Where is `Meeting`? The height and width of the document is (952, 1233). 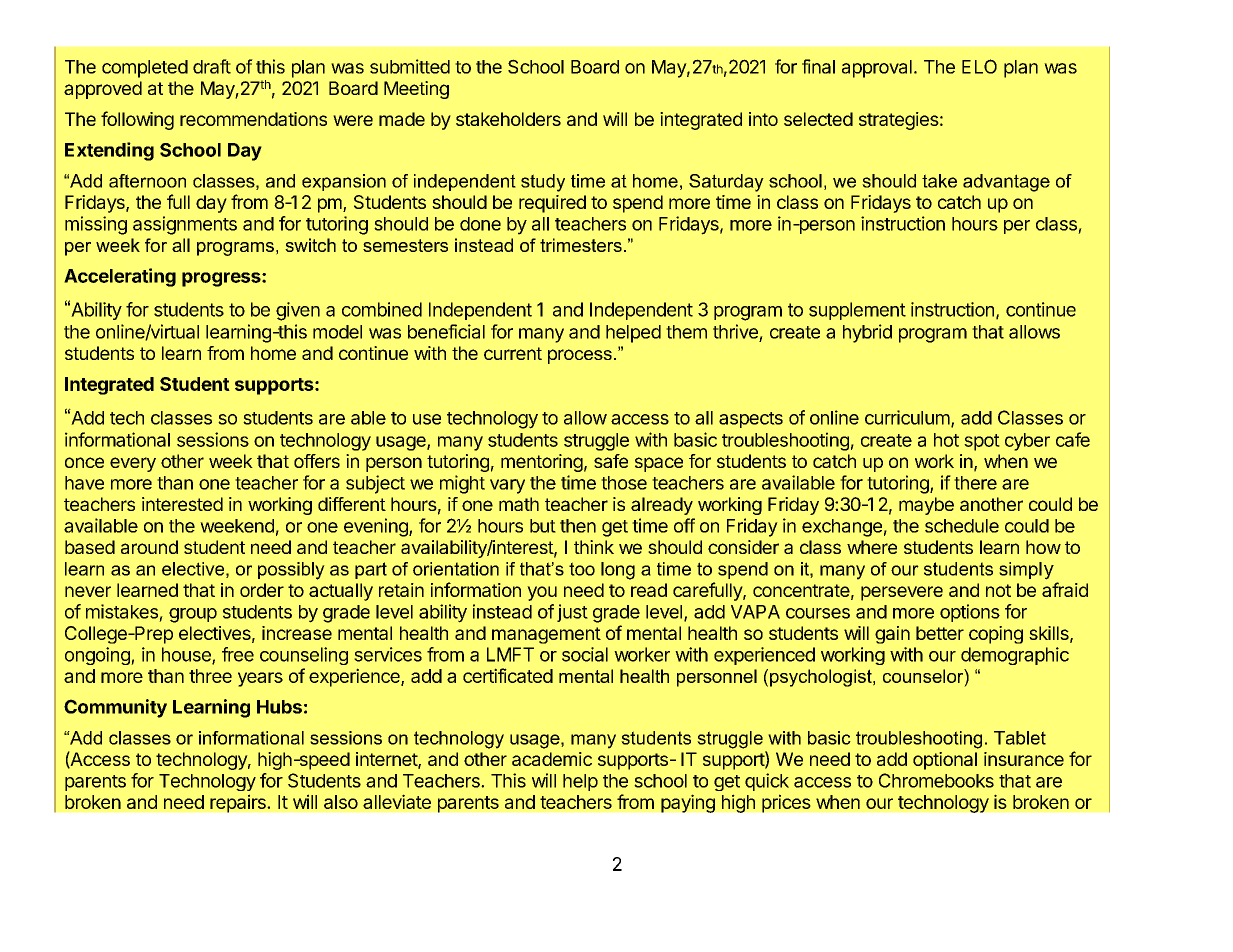
Meeting is located at coordinates (416, 90).
